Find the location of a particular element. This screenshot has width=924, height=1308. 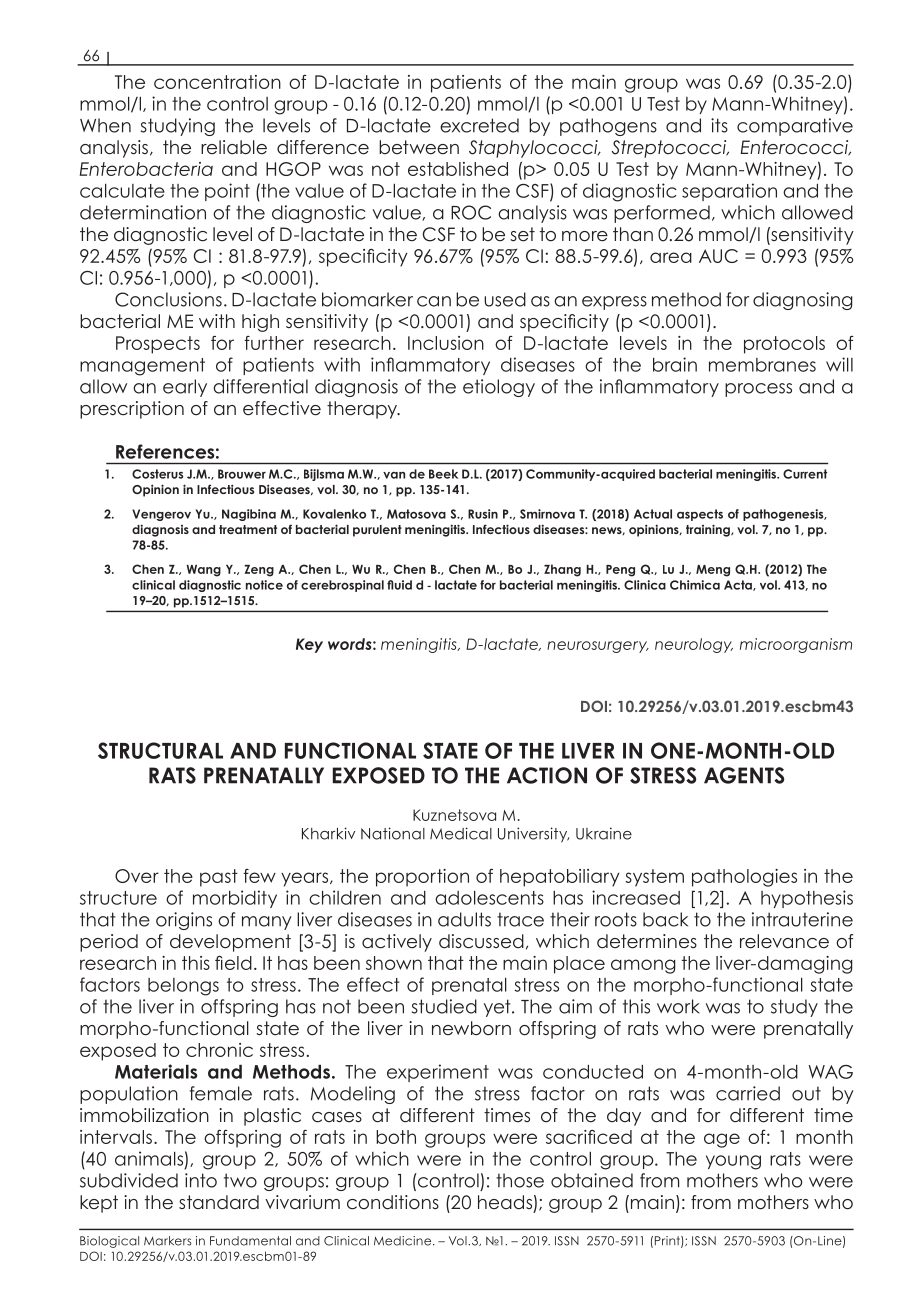

process is located at coordinates (758, 390).
